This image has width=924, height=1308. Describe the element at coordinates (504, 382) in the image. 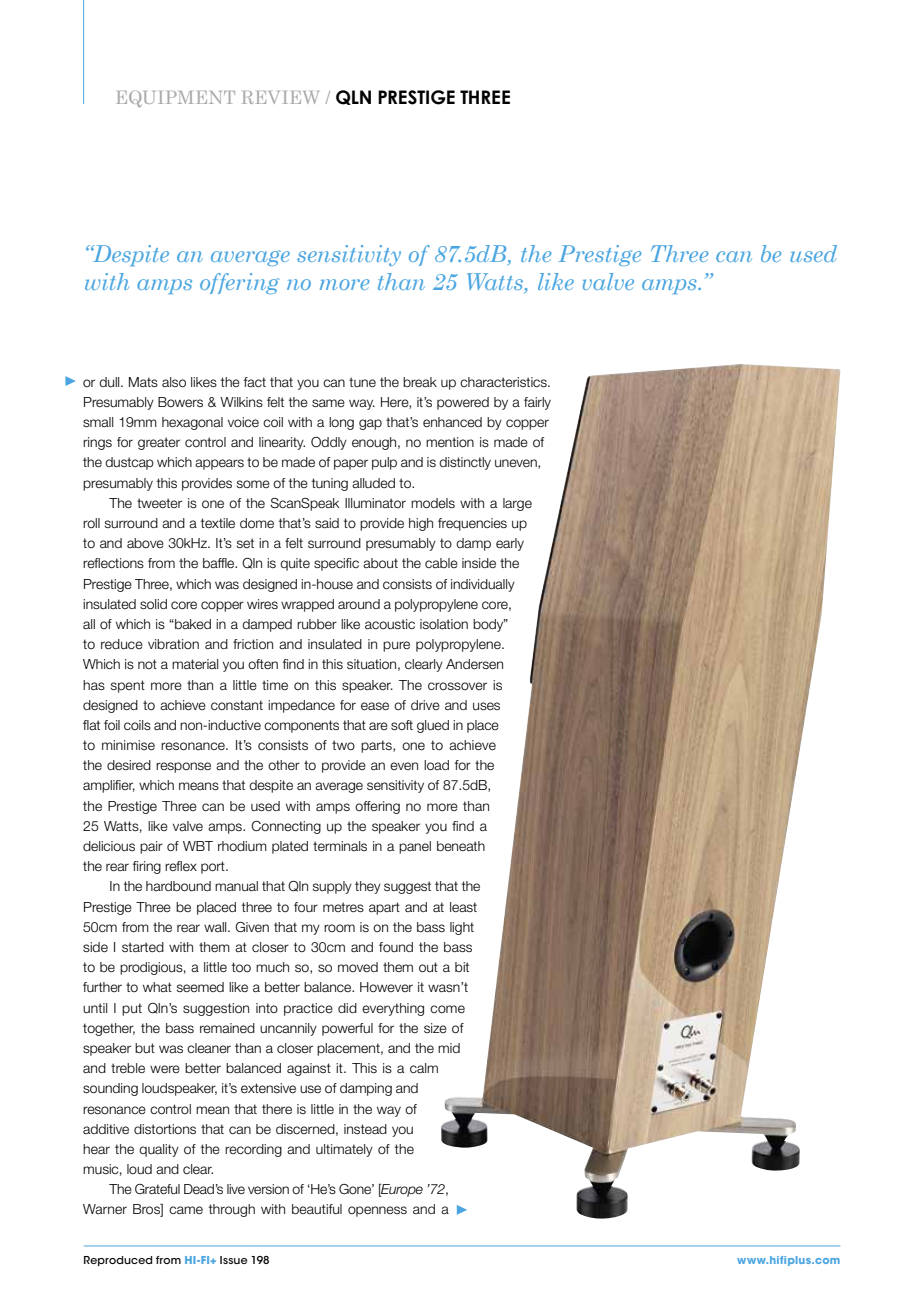

I see `characteristics` at that location.
